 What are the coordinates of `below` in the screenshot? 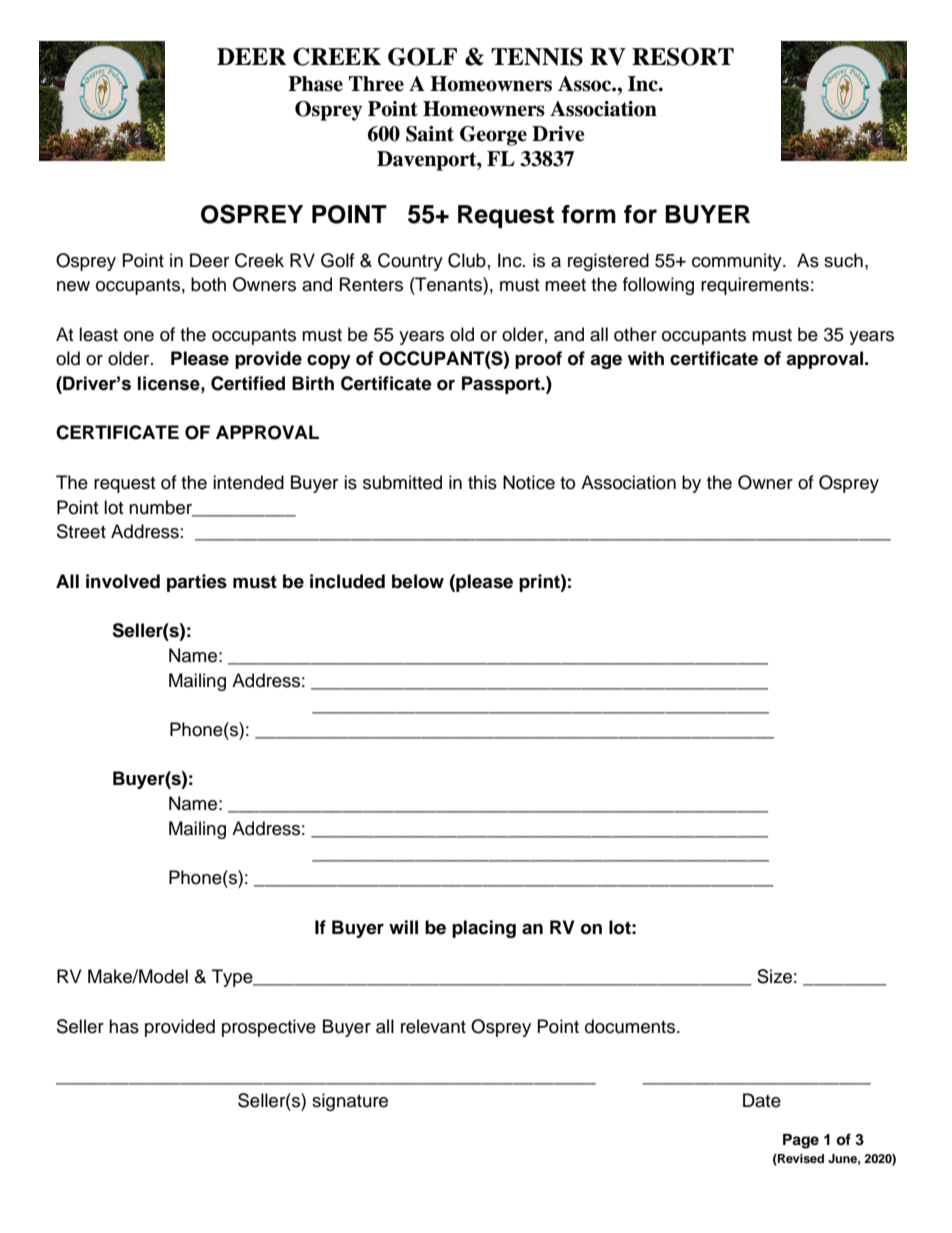 It's located at (418, 581).
